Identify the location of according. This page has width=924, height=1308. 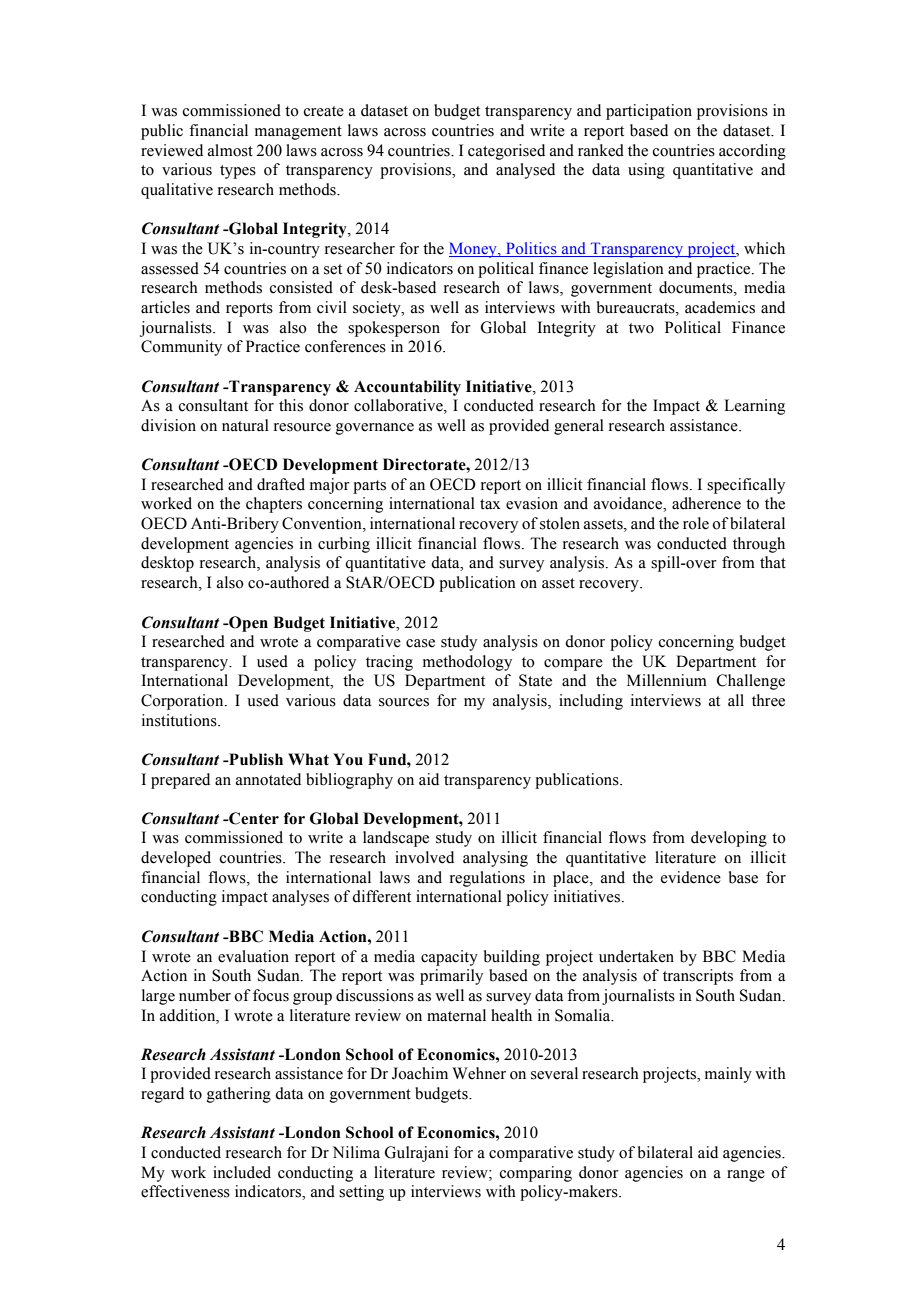
(752, 152).
